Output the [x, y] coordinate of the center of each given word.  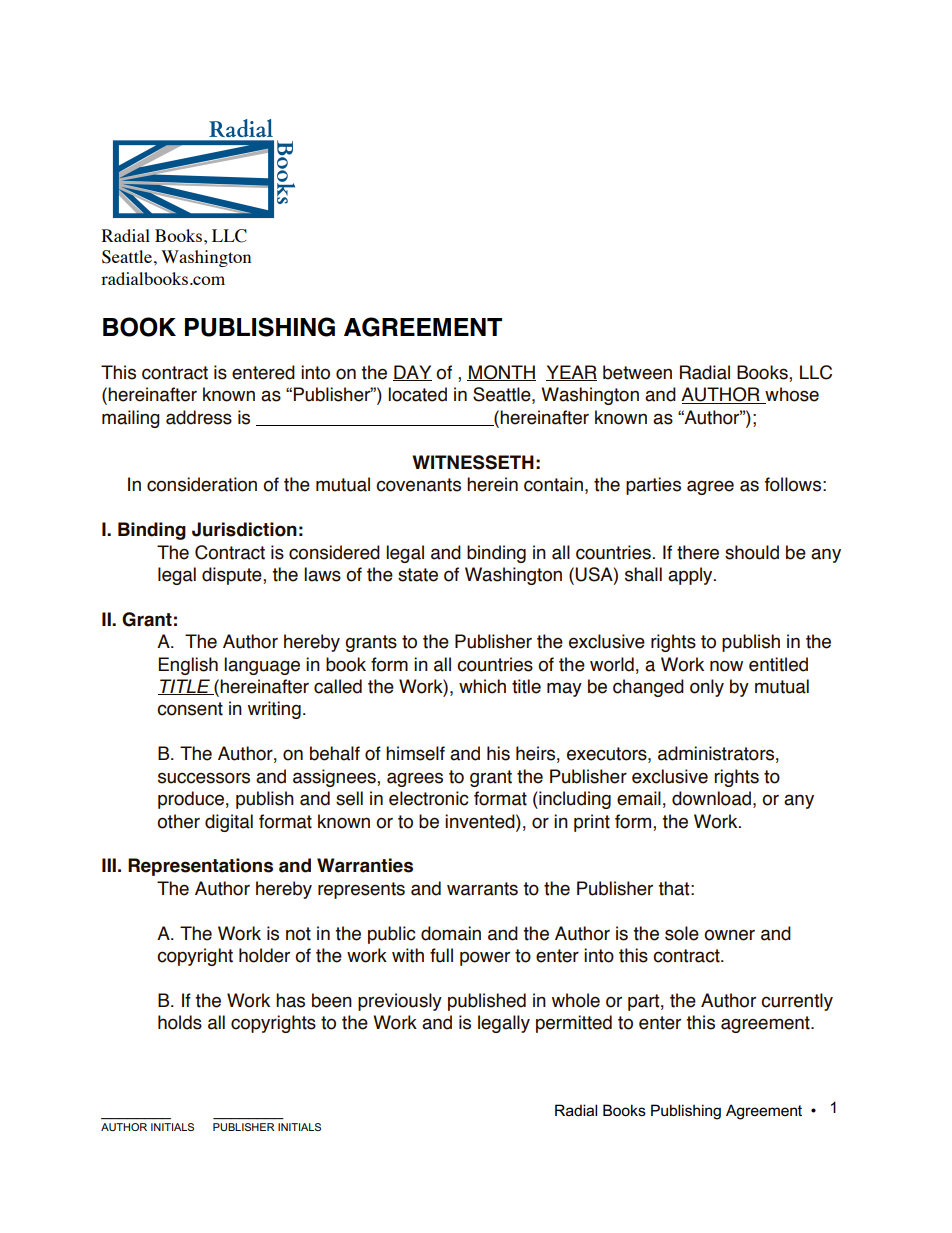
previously [400, 1002]
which [482, 686]
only [707, 688]
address [199, 417]
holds [180, 1022]
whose [791, 395]
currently [797, 1002]
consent [190, 709]
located [417, 394]
